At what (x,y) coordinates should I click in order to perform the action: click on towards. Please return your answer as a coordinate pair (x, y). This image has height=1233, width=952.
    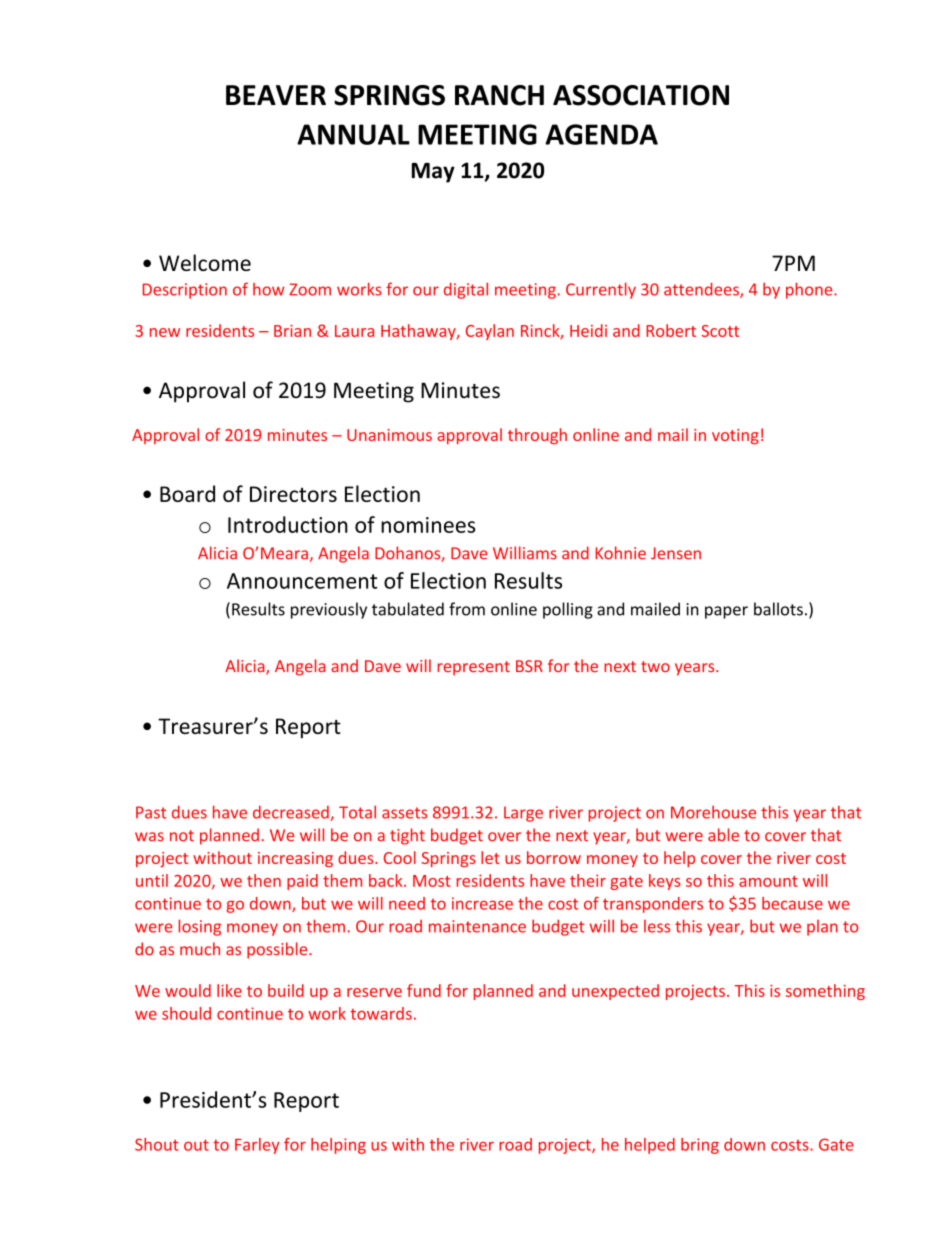
    Looking at the image, I should click on (381, 1013).
